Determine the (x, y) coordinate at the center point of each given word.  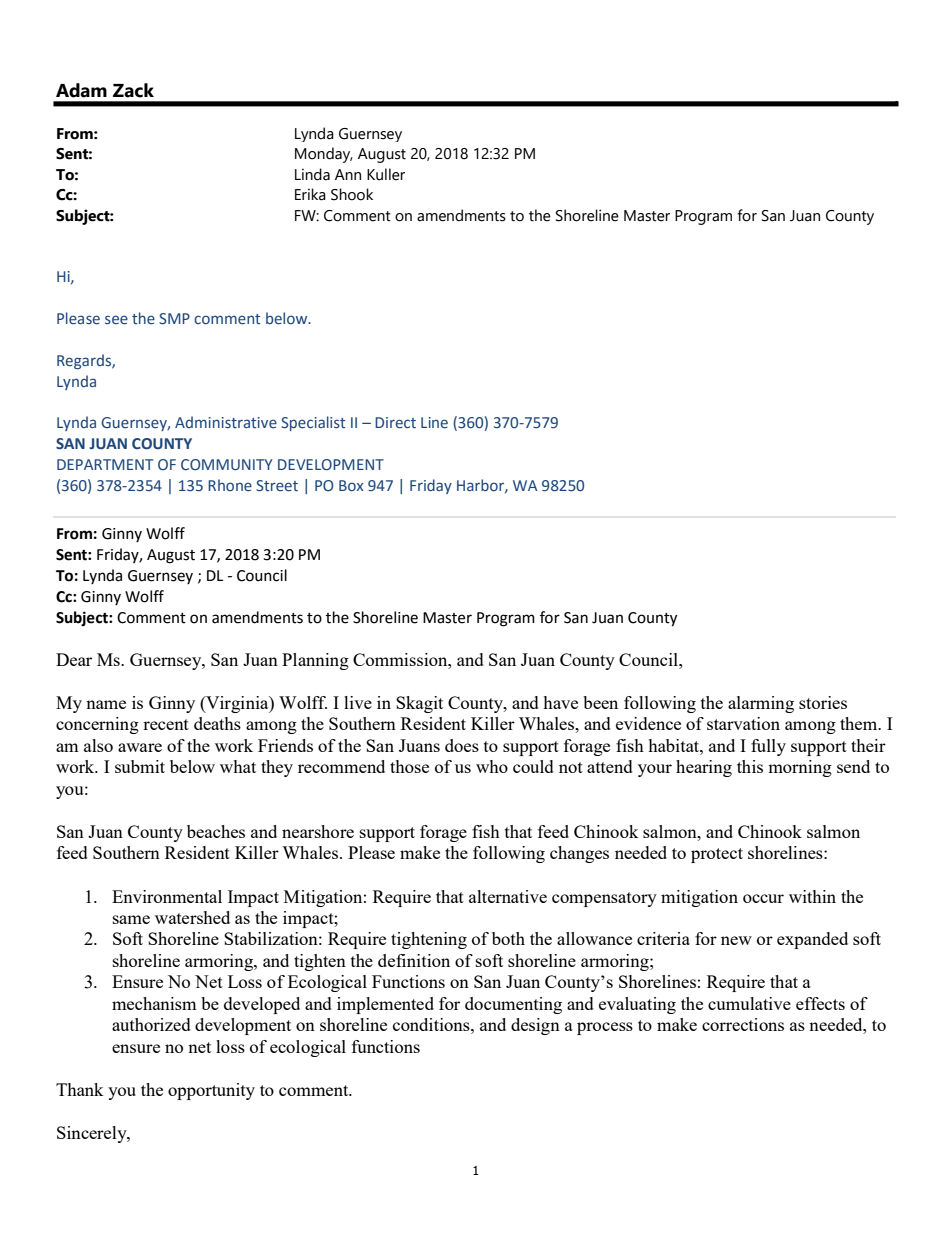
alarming (761, 704)
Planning (315, 661)
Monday (324, 155)
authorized (151, 1024)
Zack (133, 90)
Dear (74, 659)
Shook (352, 194)
